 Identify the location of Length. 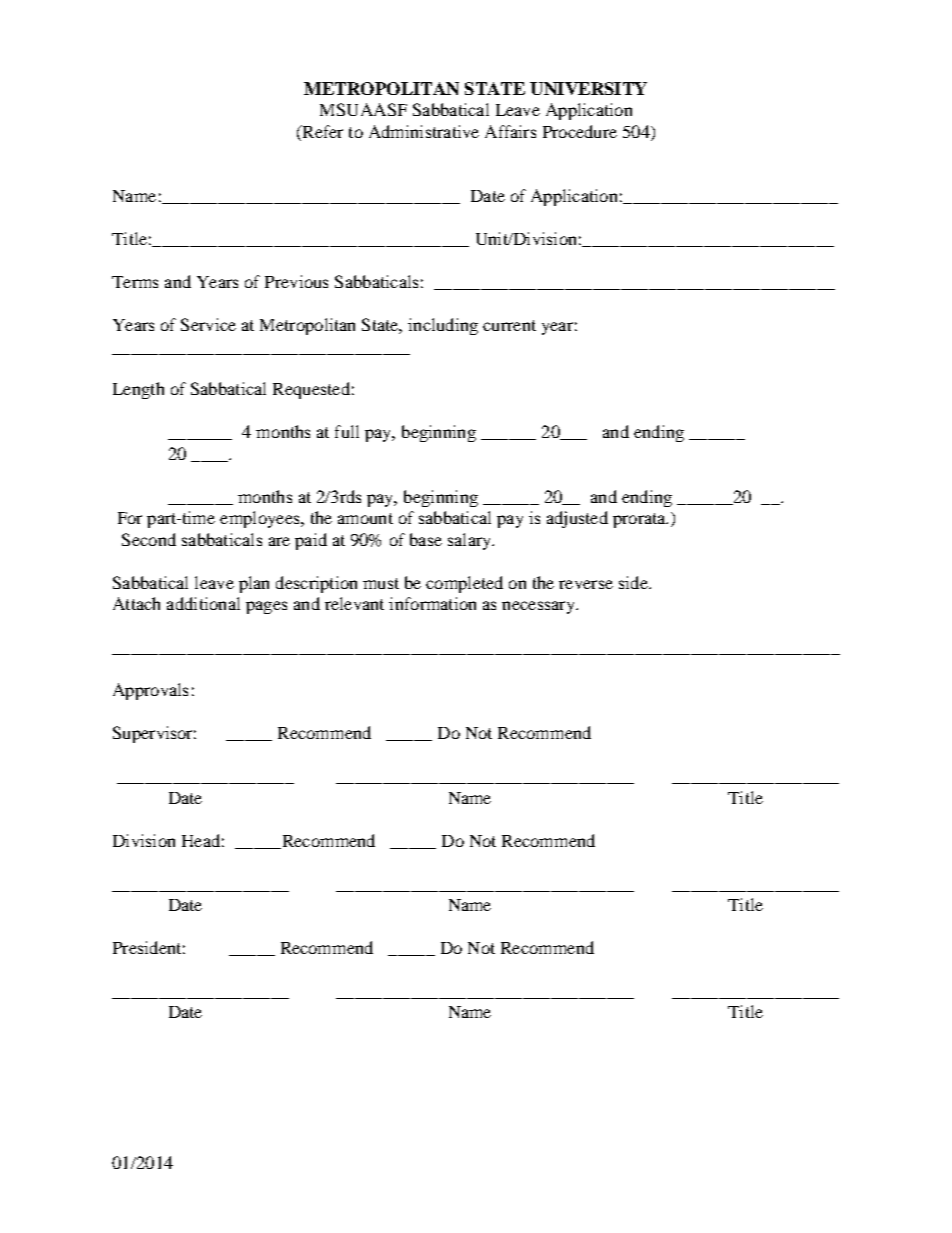
(138, 390).
